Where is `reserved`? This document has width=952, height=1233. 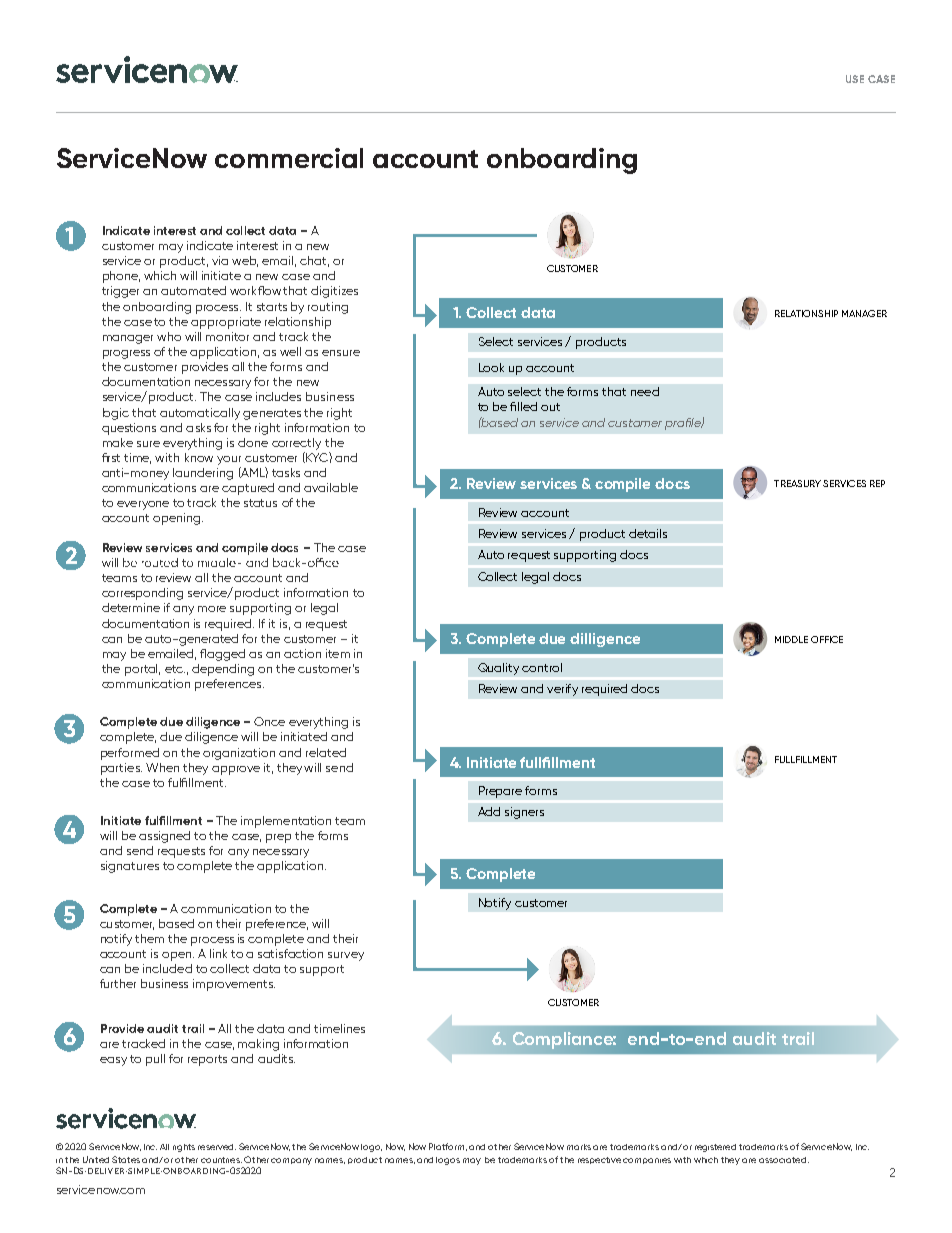 reserved is located at coordinates (217, 1147).
